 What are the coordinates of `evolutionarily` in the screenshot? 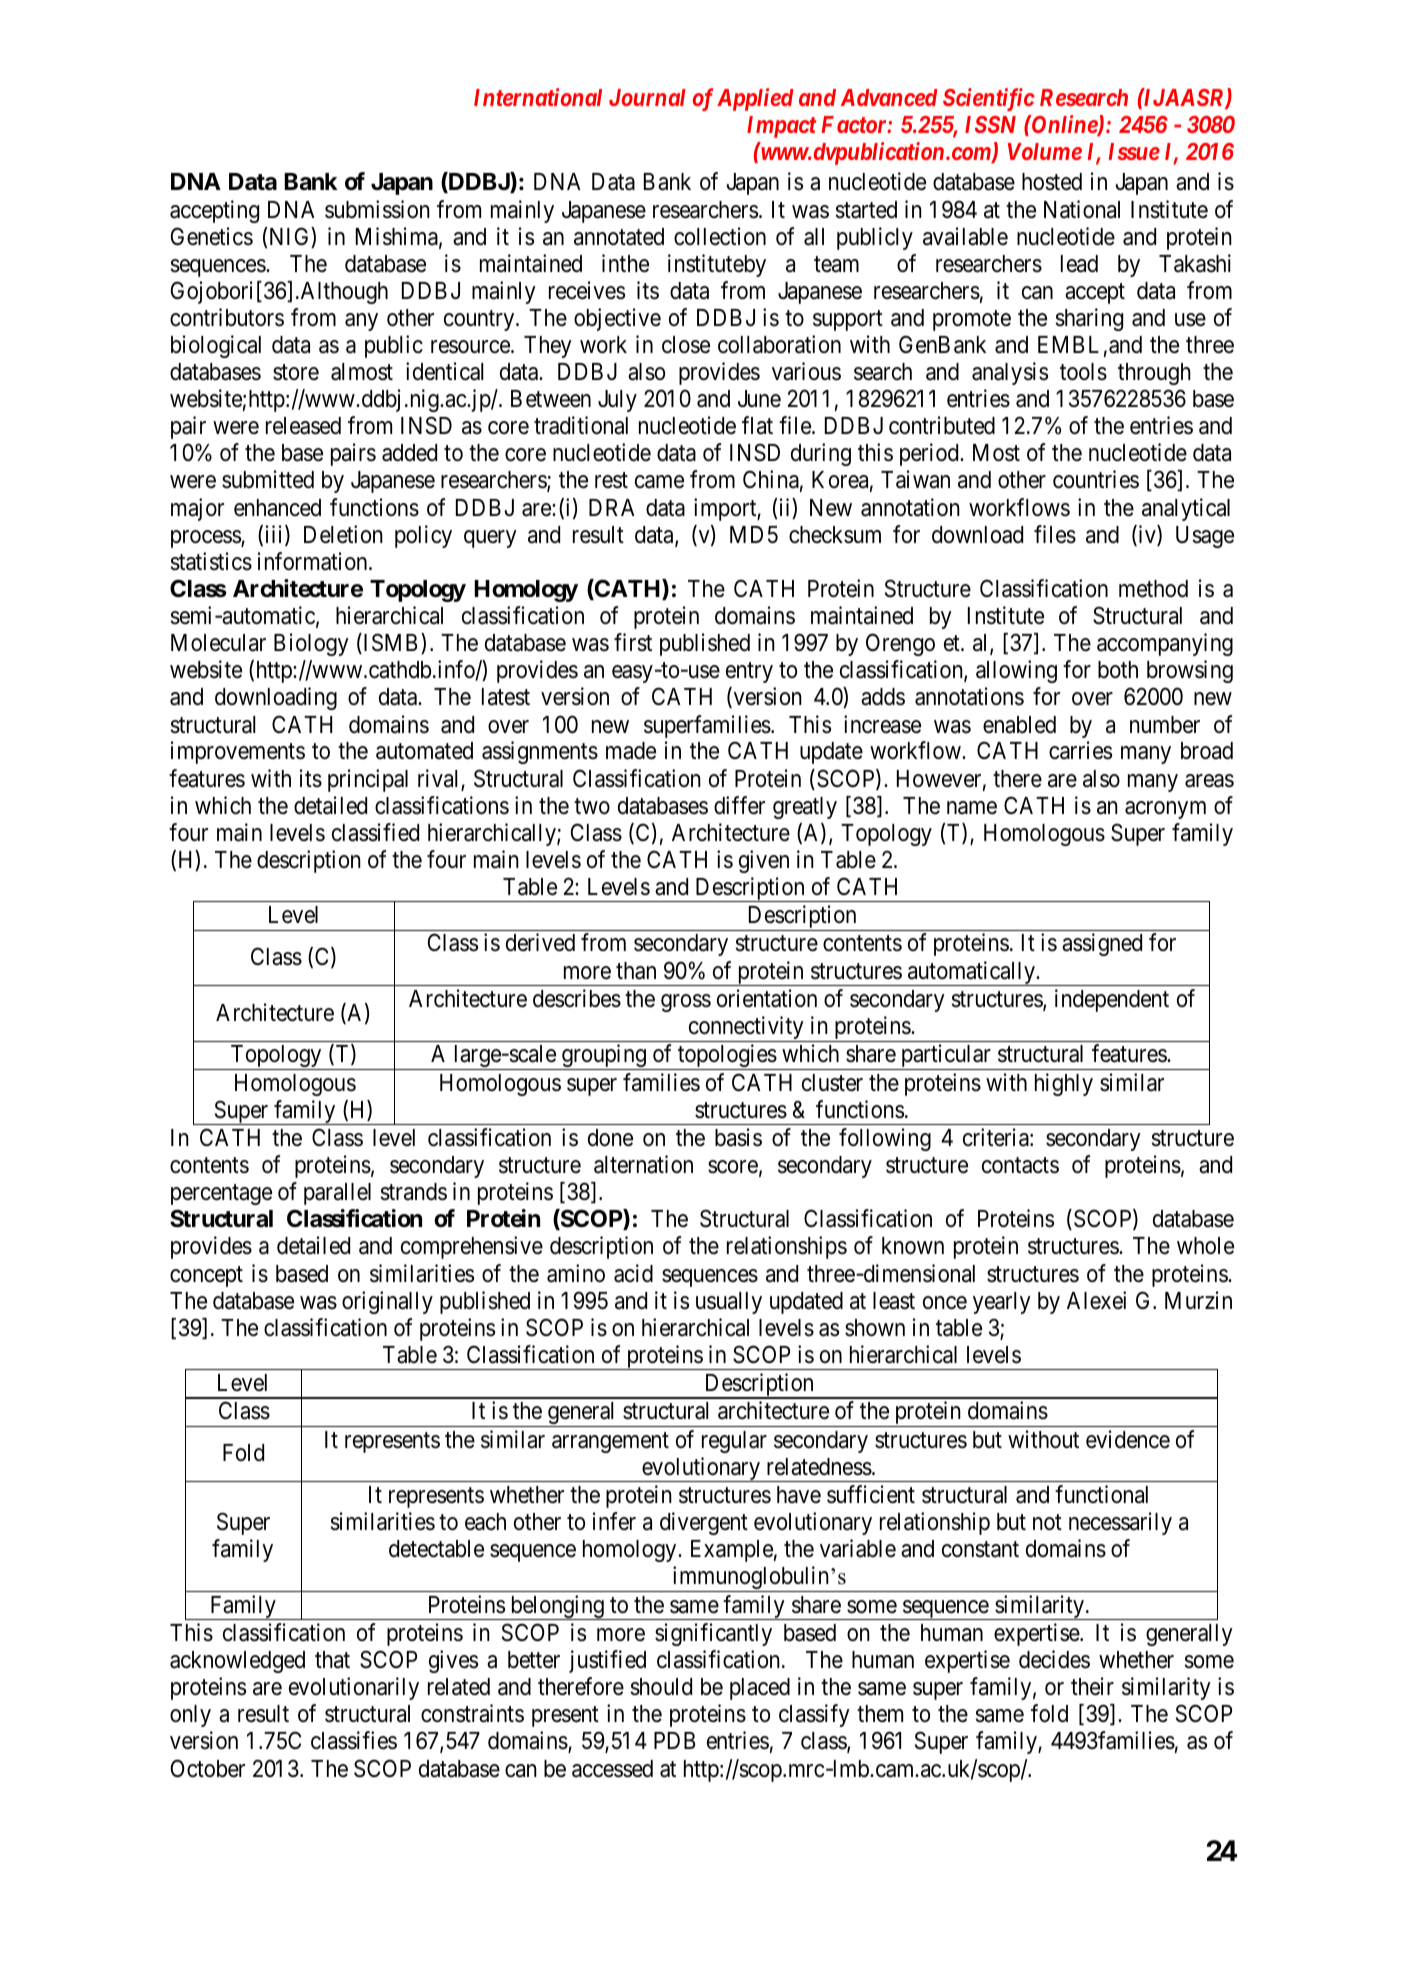 It's located at (354, 1688).
